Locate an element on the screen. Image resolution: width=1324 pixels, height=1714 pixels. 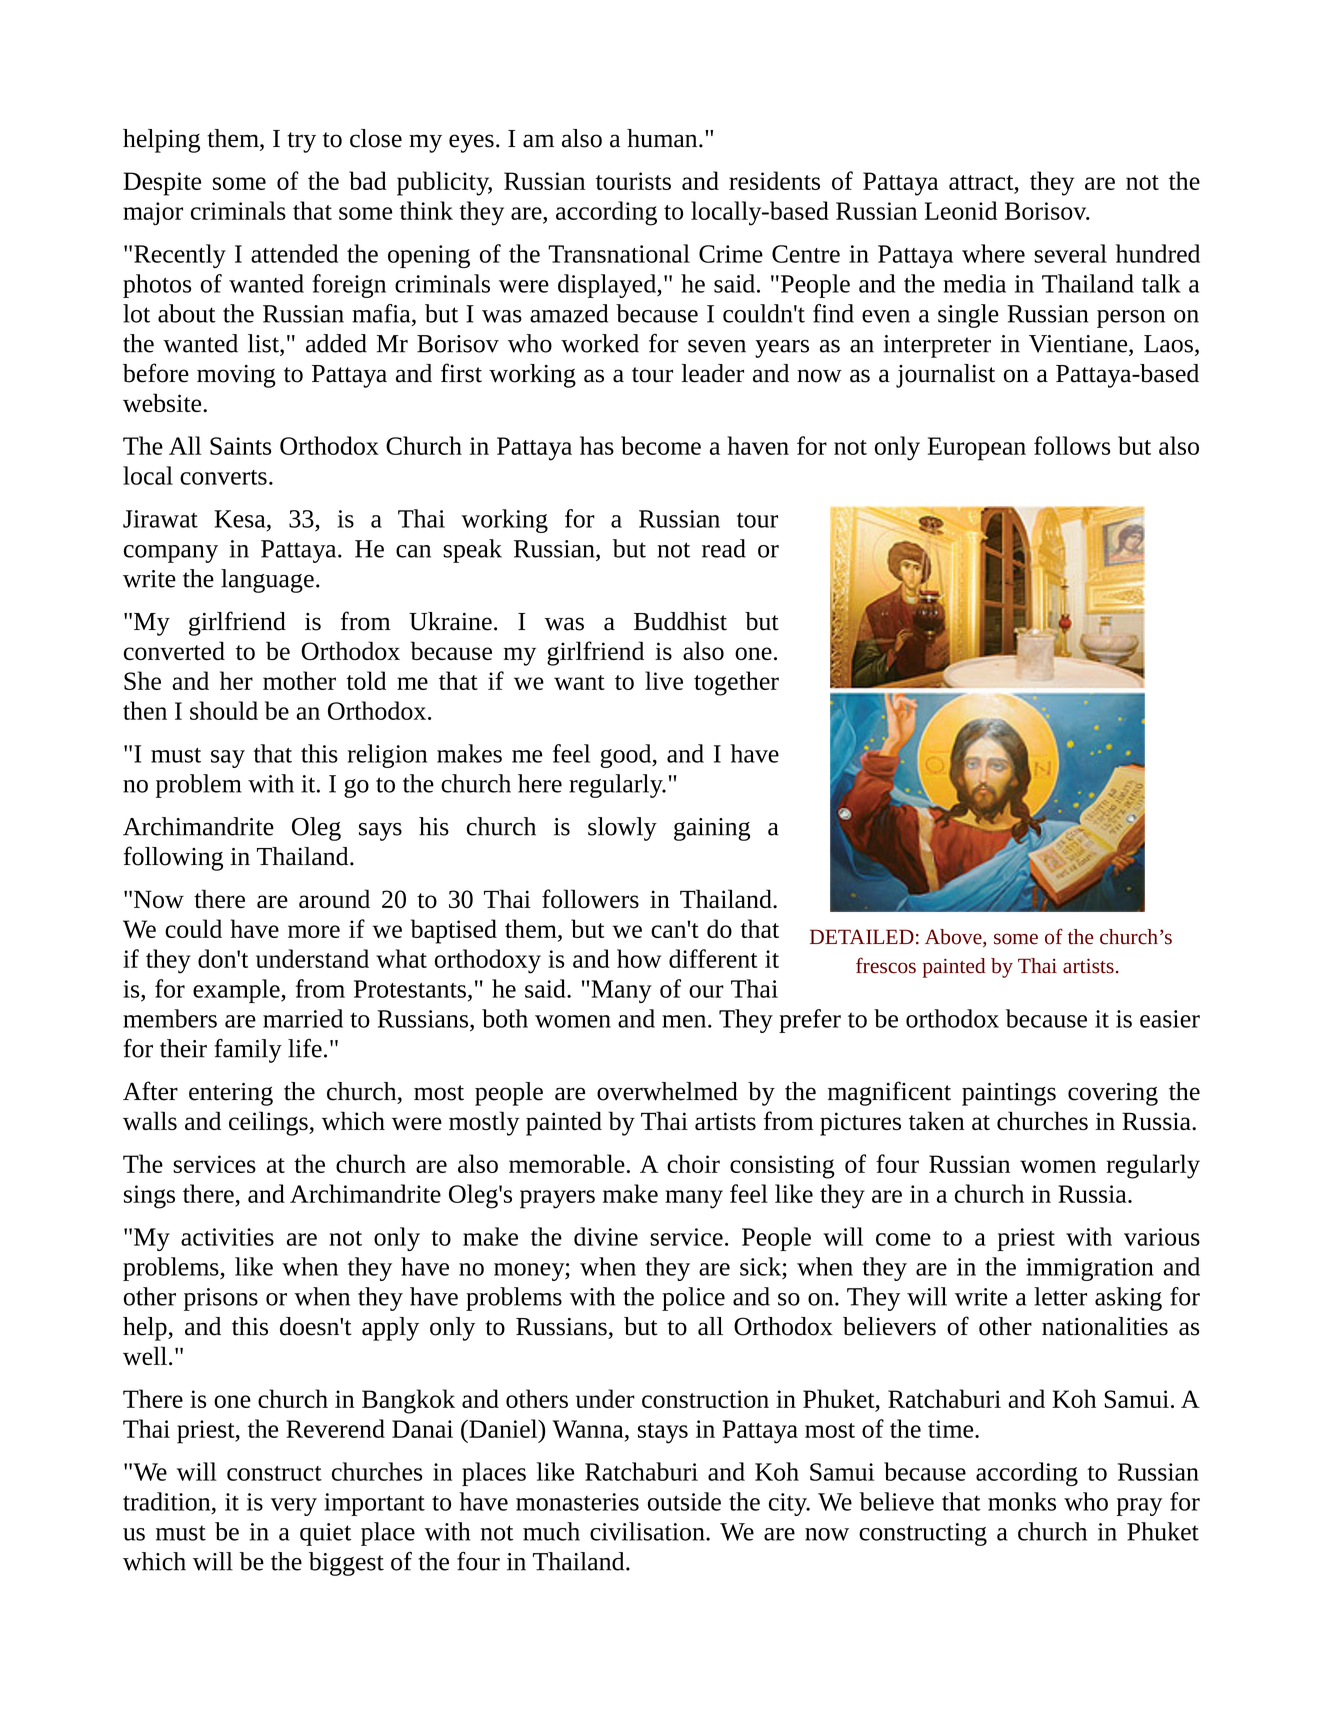
very is located at coordinates (294, 1507).
